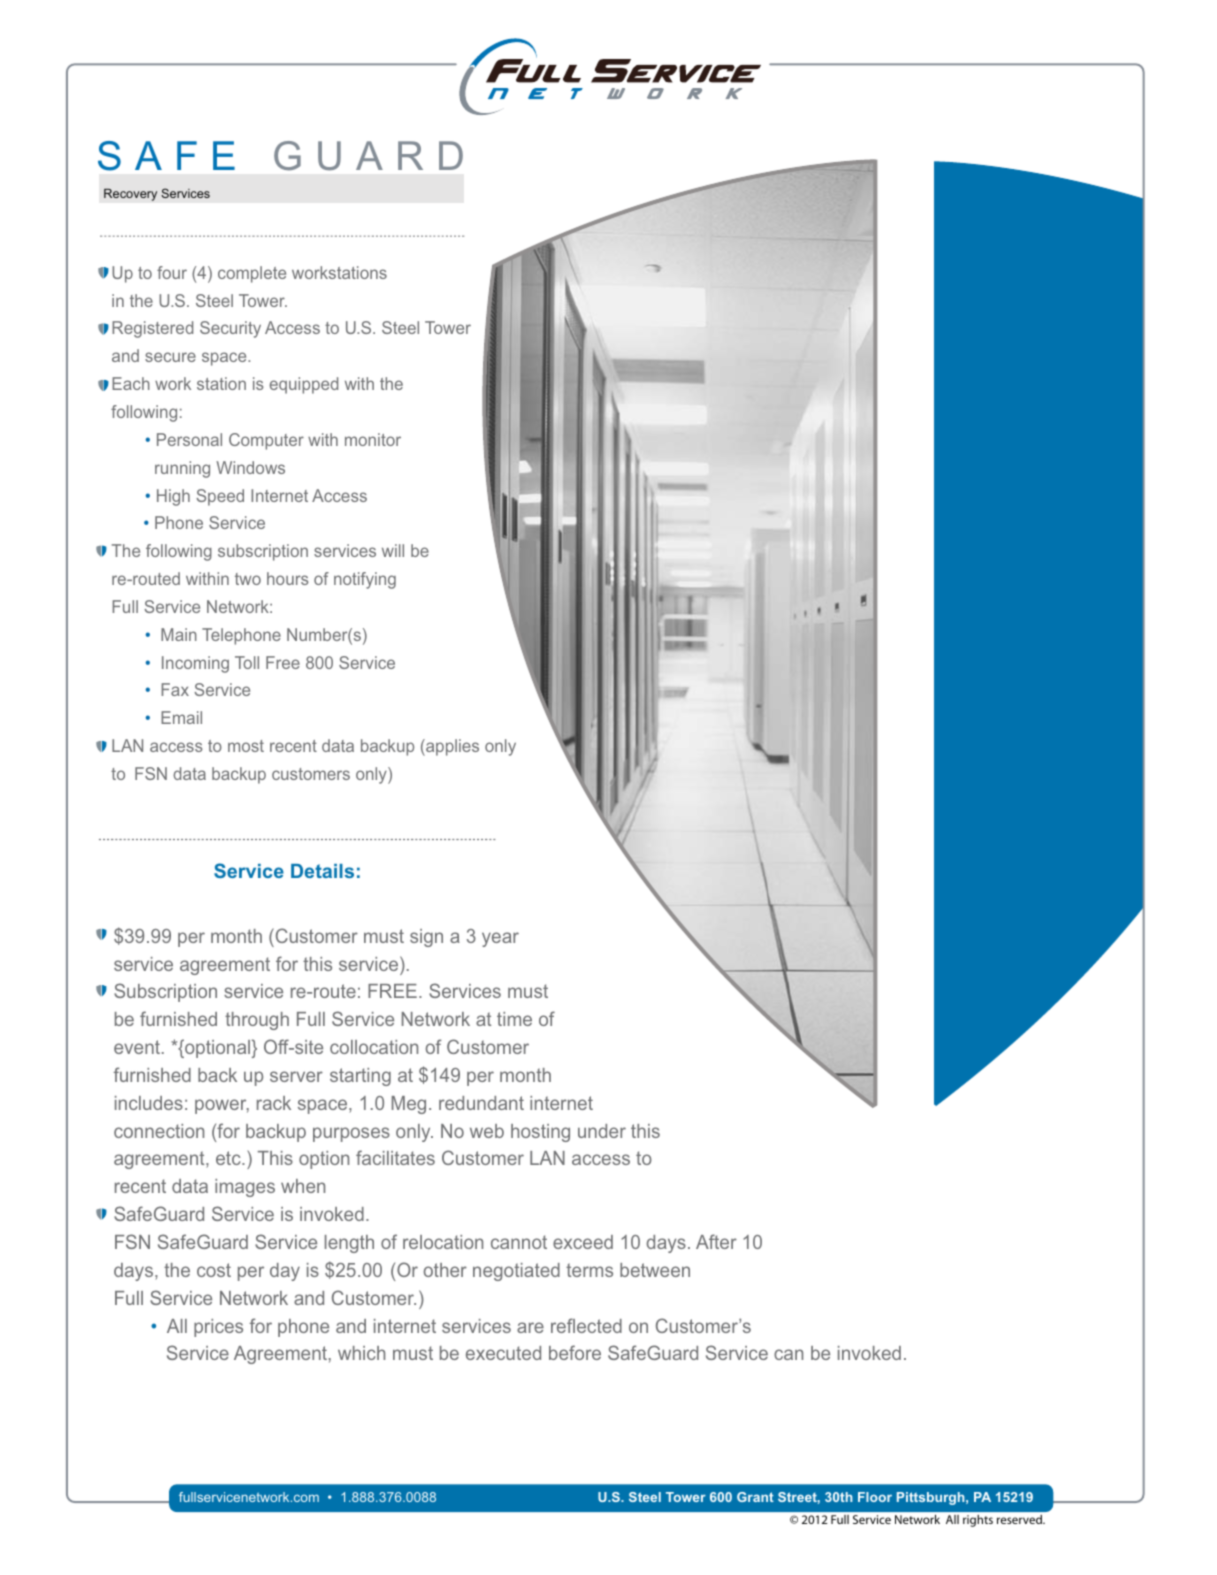 This document has height=1575, width=1217. What do you see at coordinates (229, 1158) in the document?
I see `etc` at bounding box center [229, 1158].
